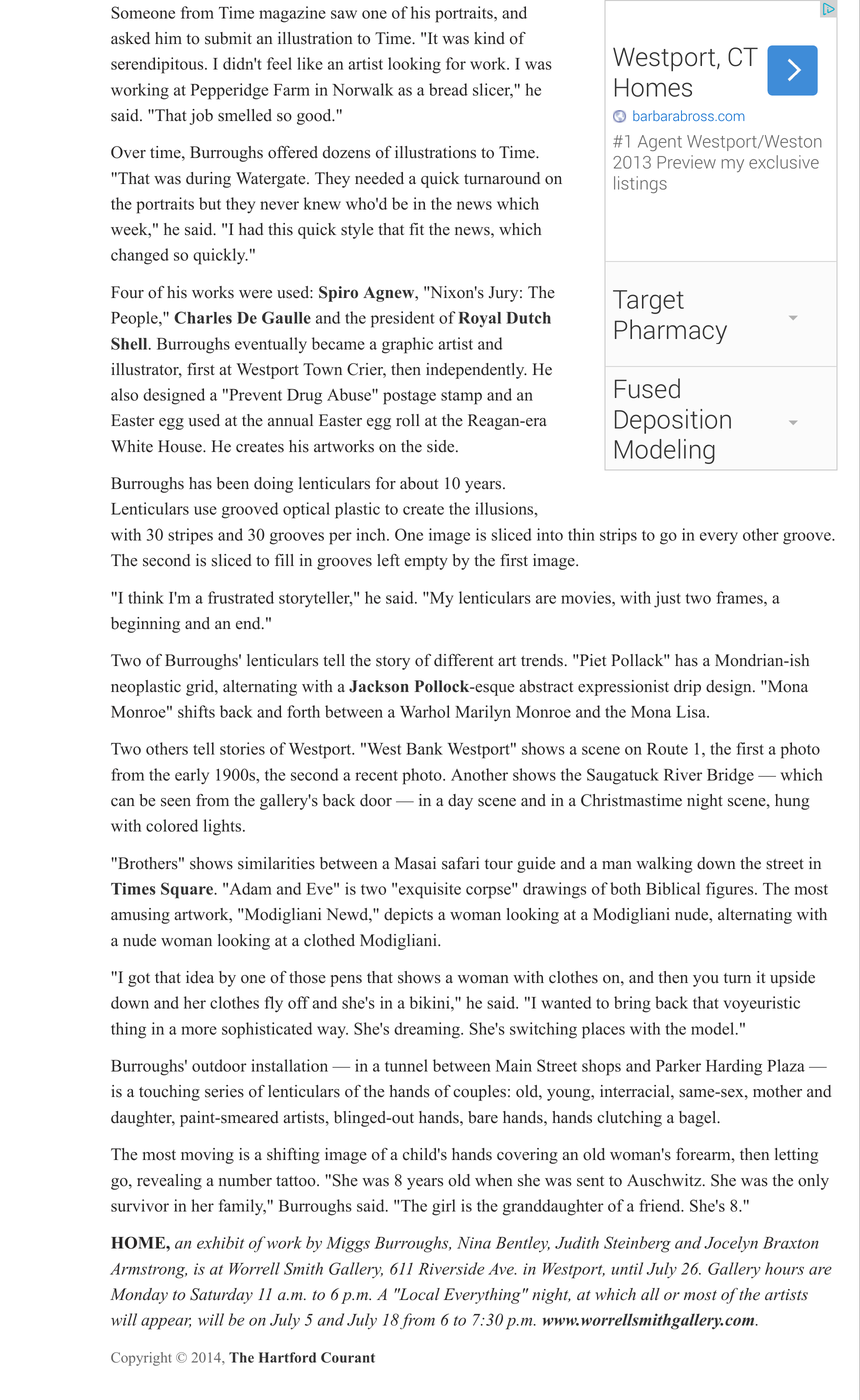  Describe the element at coordinates (221, 1296) in the screenshot. I see `Saturday` at that location.
